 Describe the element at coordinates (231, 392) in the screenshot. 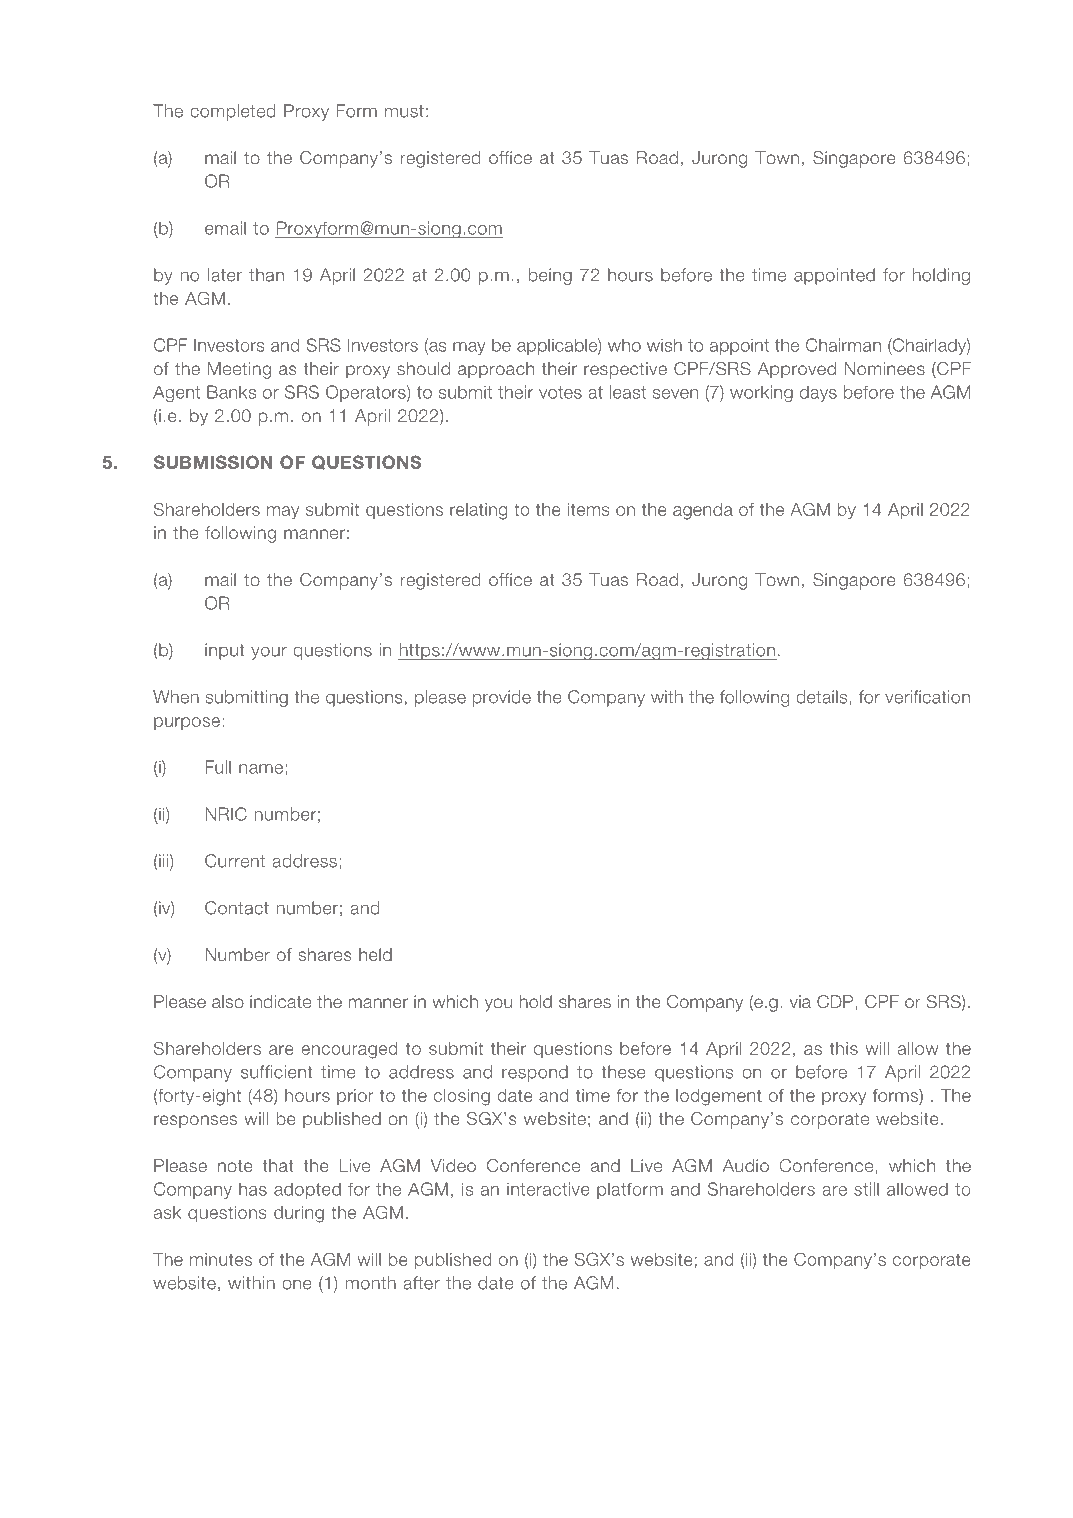

I see `Banks` at that location.
